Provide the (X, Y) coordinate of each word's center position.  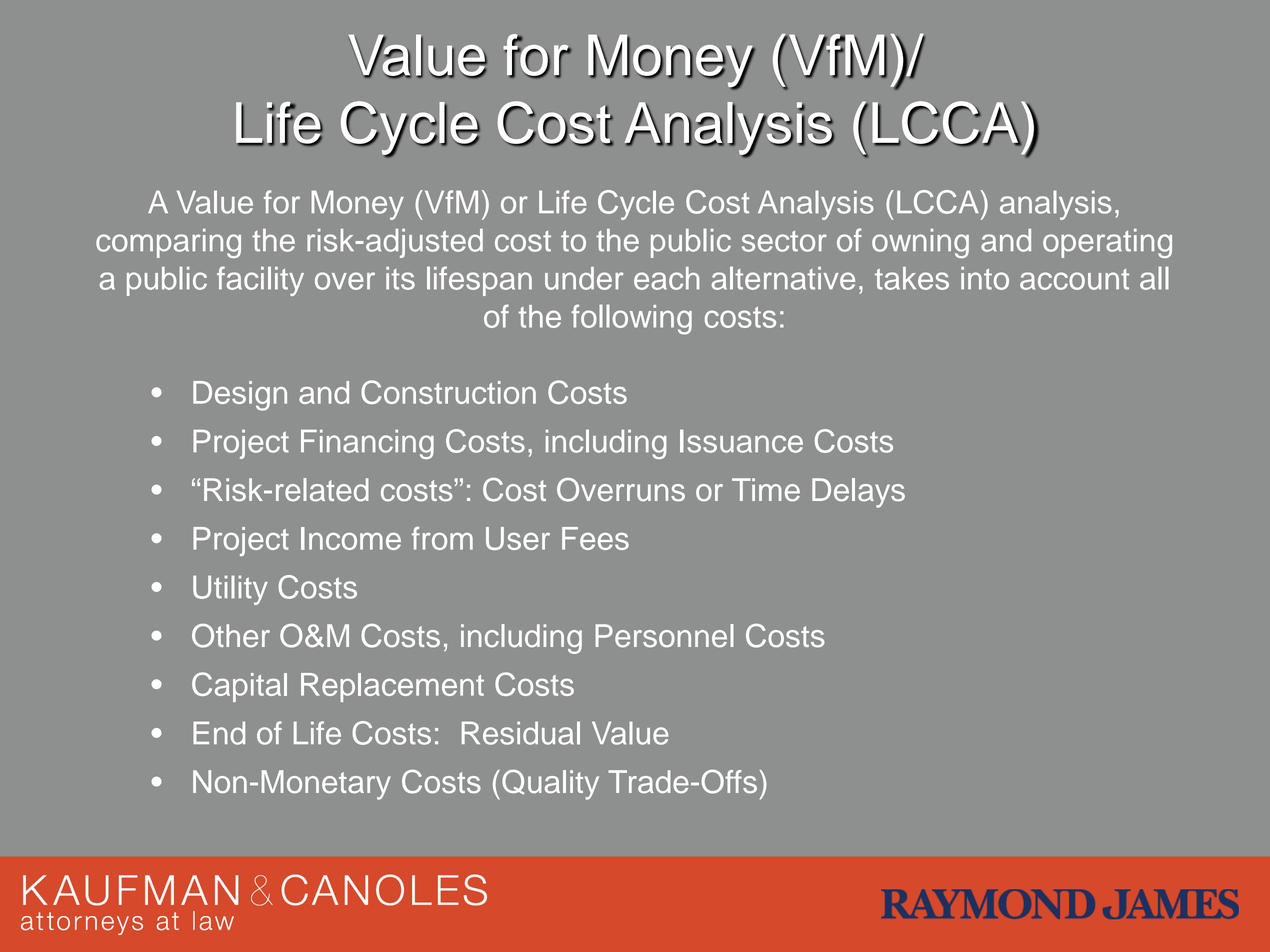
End (219, 733)
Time (766, 490)
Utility (230, 590)
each (666, 278)
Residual (521, 733)
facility (260, 281)
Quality (550, 785)
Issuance (741, 441)
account (1074, 279)
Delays (858, 493)
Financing (367, 444)
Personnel (664, 636)
